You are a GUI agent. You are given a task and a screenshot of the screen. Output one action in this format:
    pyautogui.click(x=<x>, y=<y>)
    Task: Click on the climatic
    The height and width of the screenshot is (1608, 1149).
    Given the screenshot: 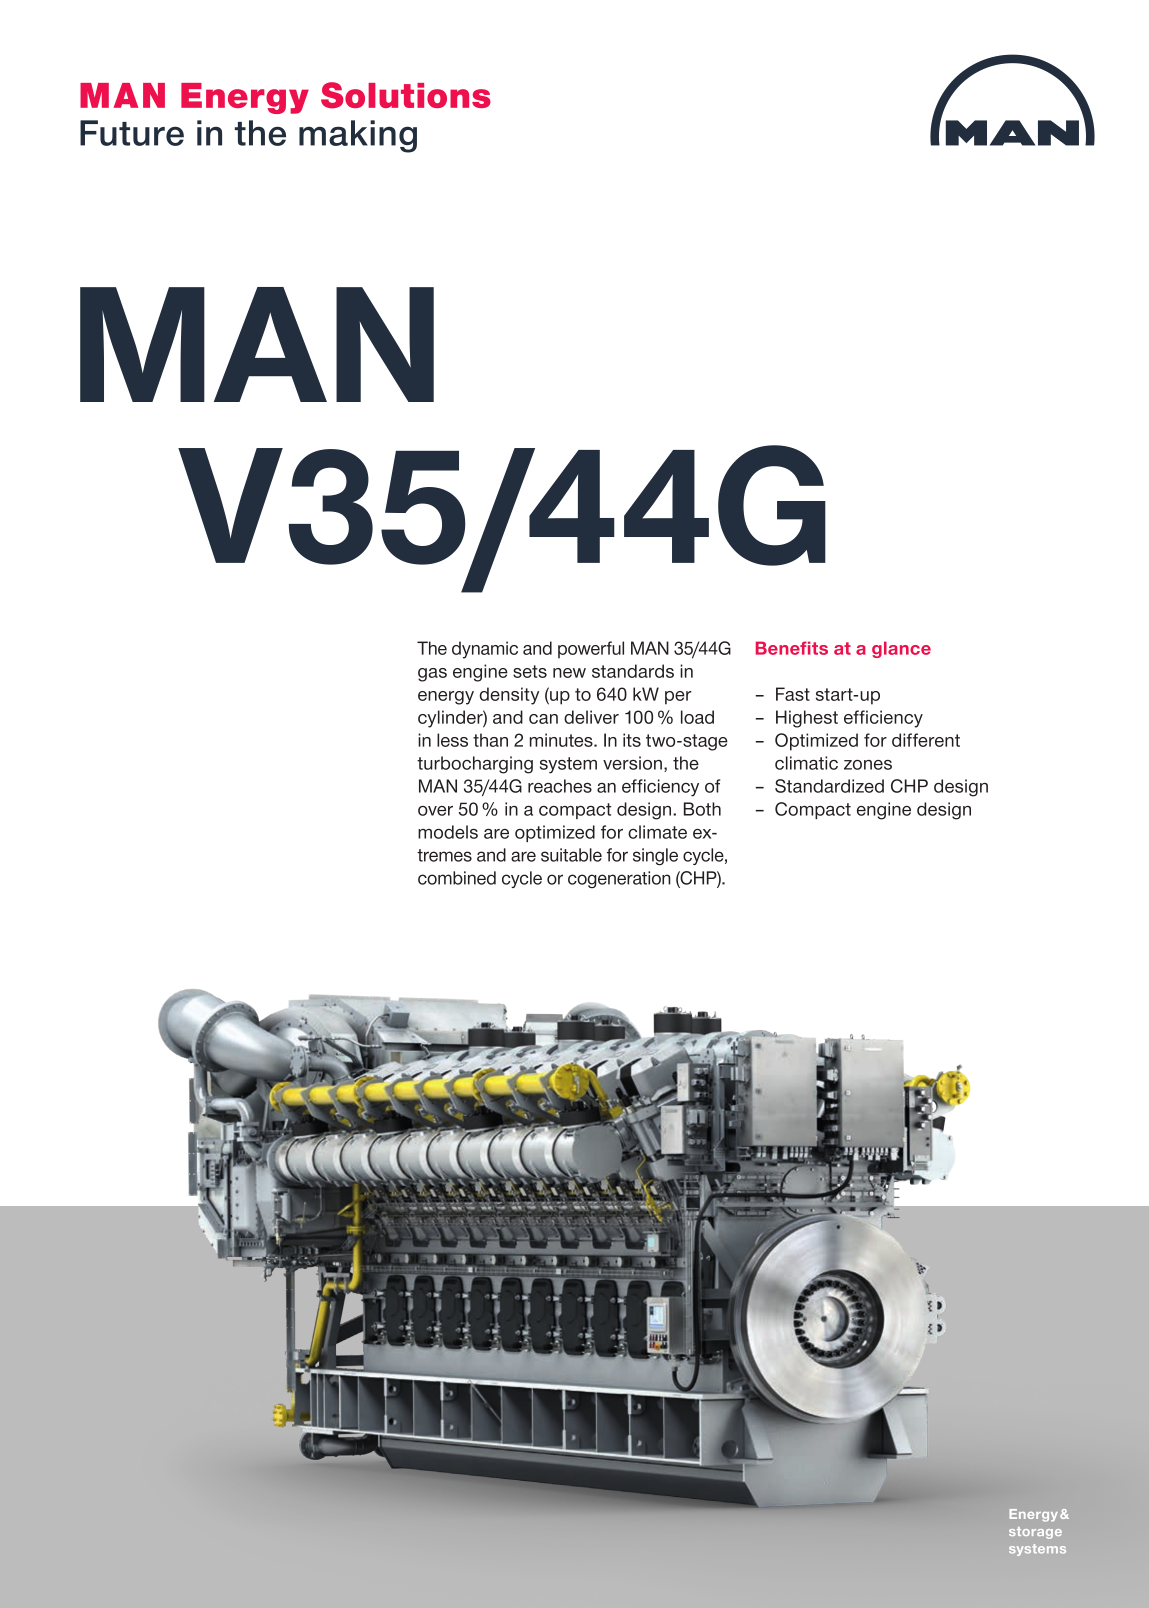 What is the action you would take?
    pyautogui.click(x=806, y=763)
